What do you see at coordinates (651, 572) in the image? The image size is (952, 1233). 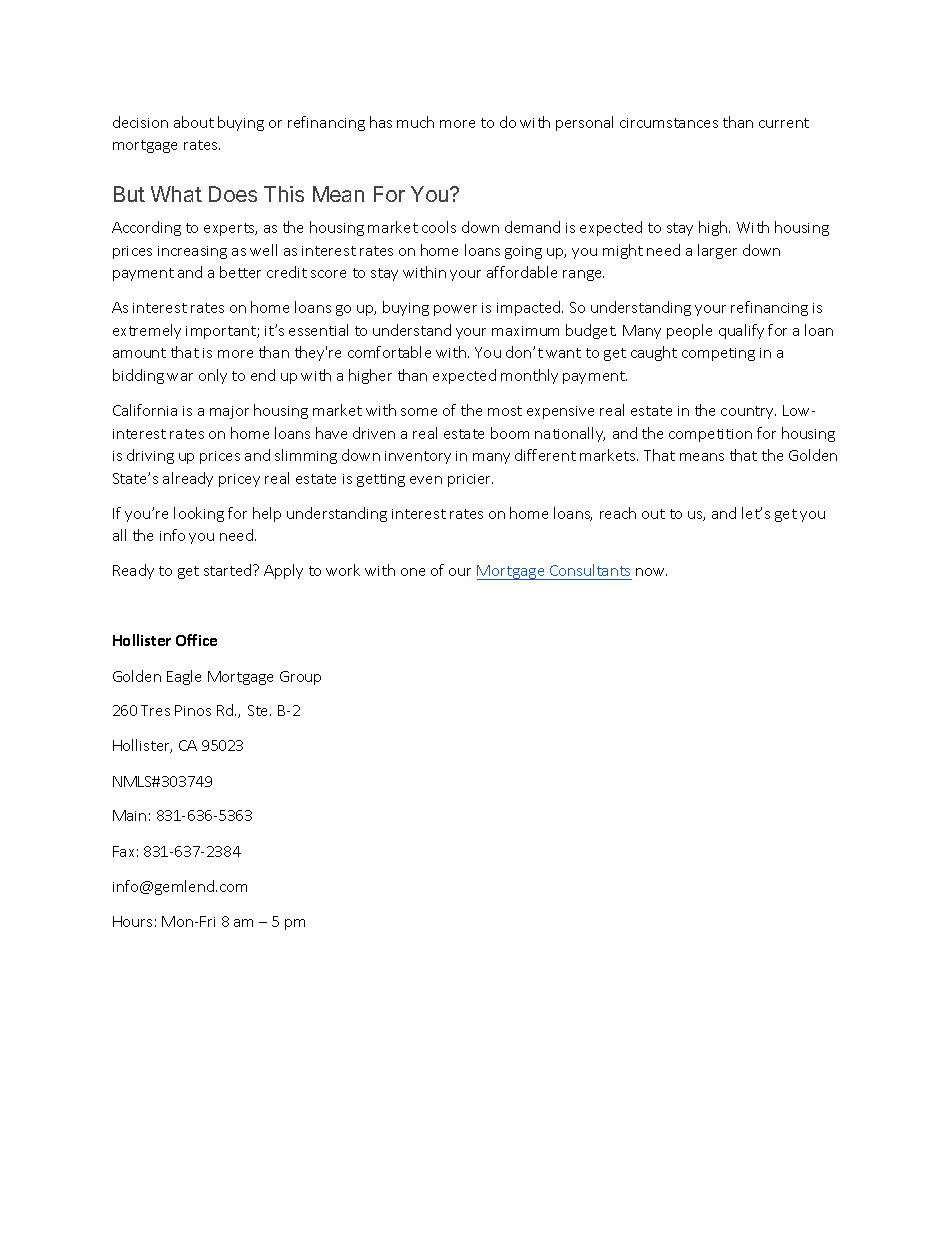 I see `now` at bounding box center [651, 572].
